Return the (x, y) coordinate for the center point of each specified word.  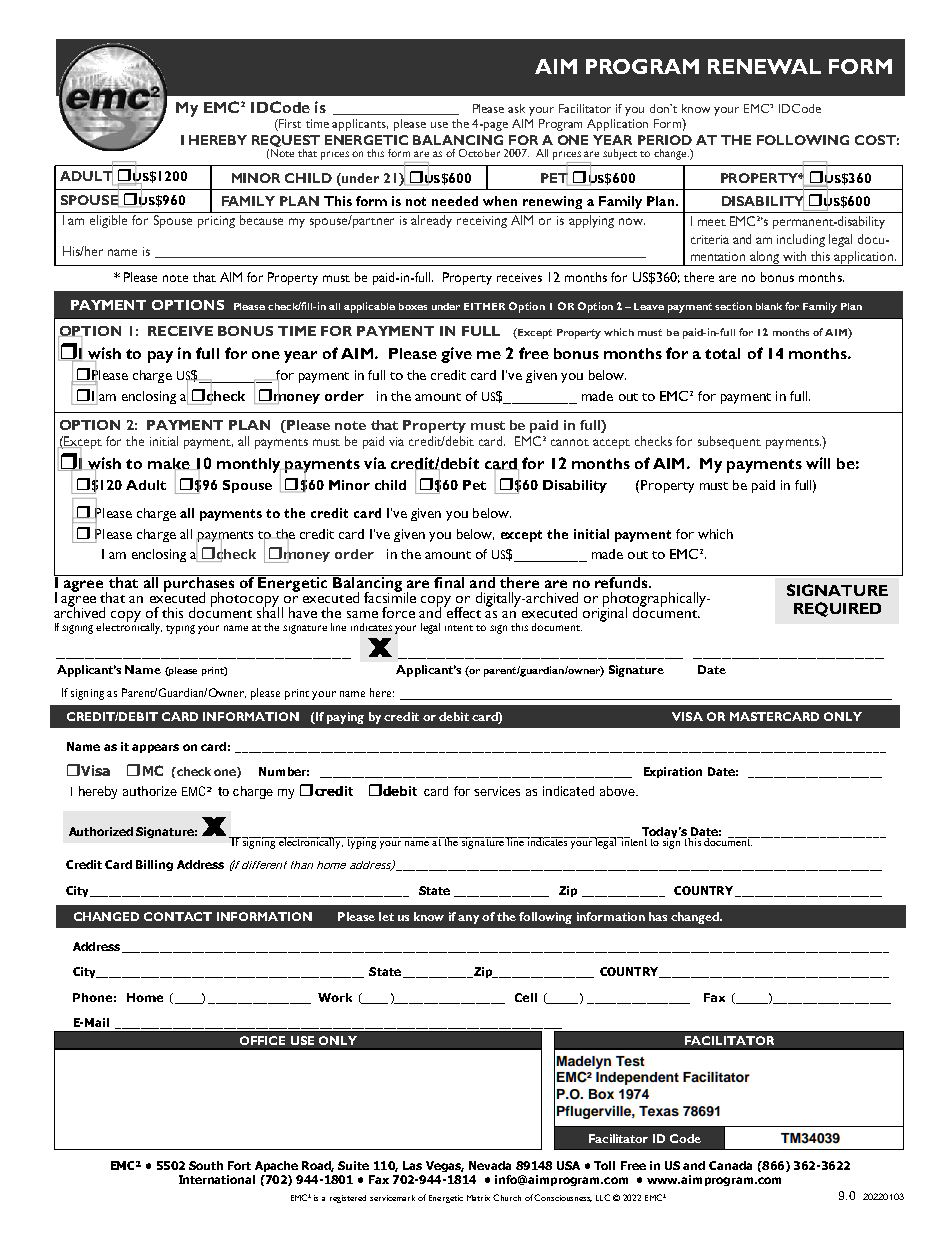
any (468, 919)
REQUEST (286, 142)
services (497, 791)
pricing (216, 222)
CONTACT (178, 916)
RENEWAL (764, 66)
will (818, 463)
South (206, 1165)
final (450, 581)
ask (516, 108)
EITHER (484, 306)
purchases (200, 584)
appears (155, 748)
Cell (526, 997)
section (733, 306)
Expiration (673, 772)
